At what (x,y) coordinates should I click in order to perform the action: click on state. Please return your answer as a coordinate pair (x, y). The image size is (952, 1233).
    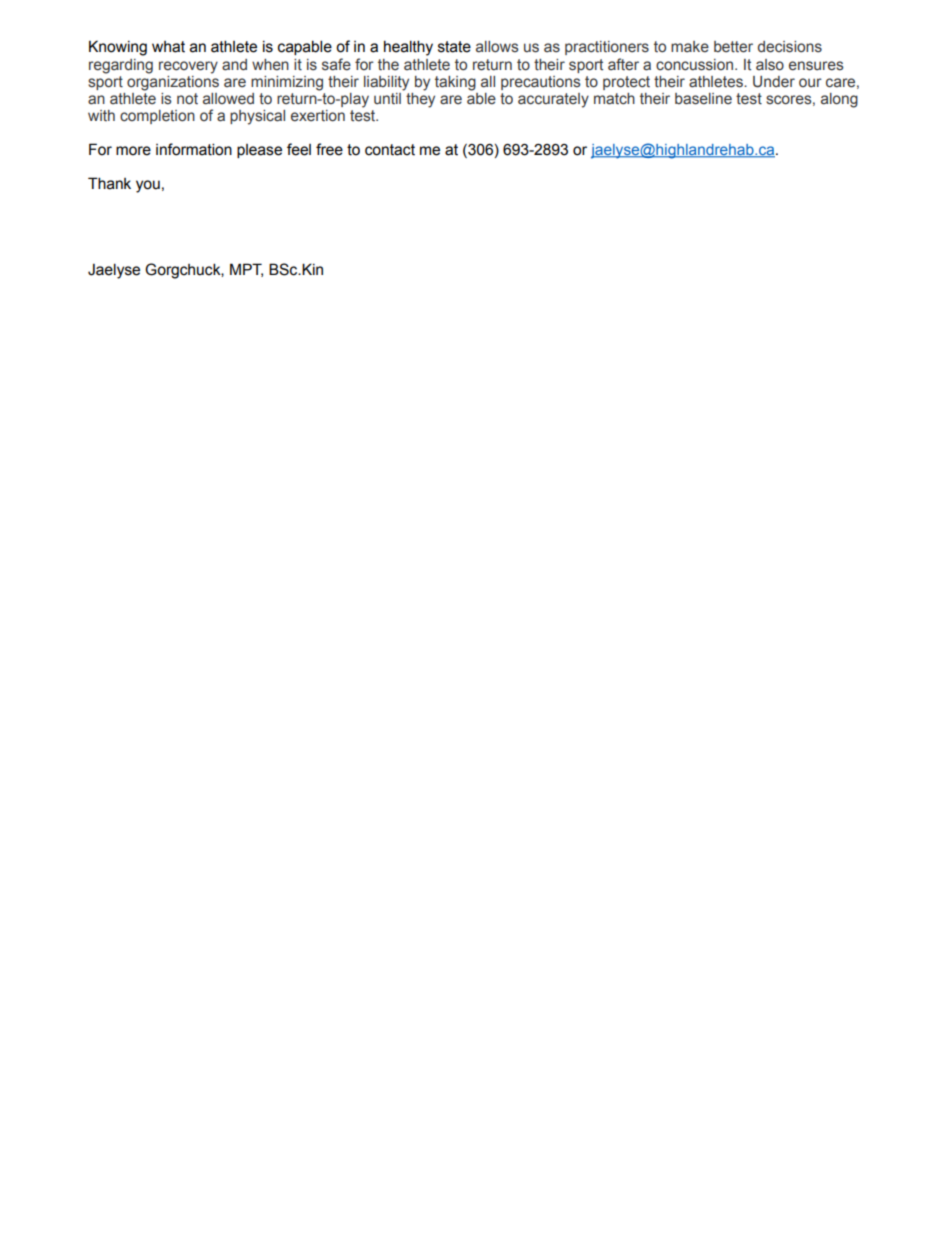
    Looking at the image, I should click on (454, 47).
